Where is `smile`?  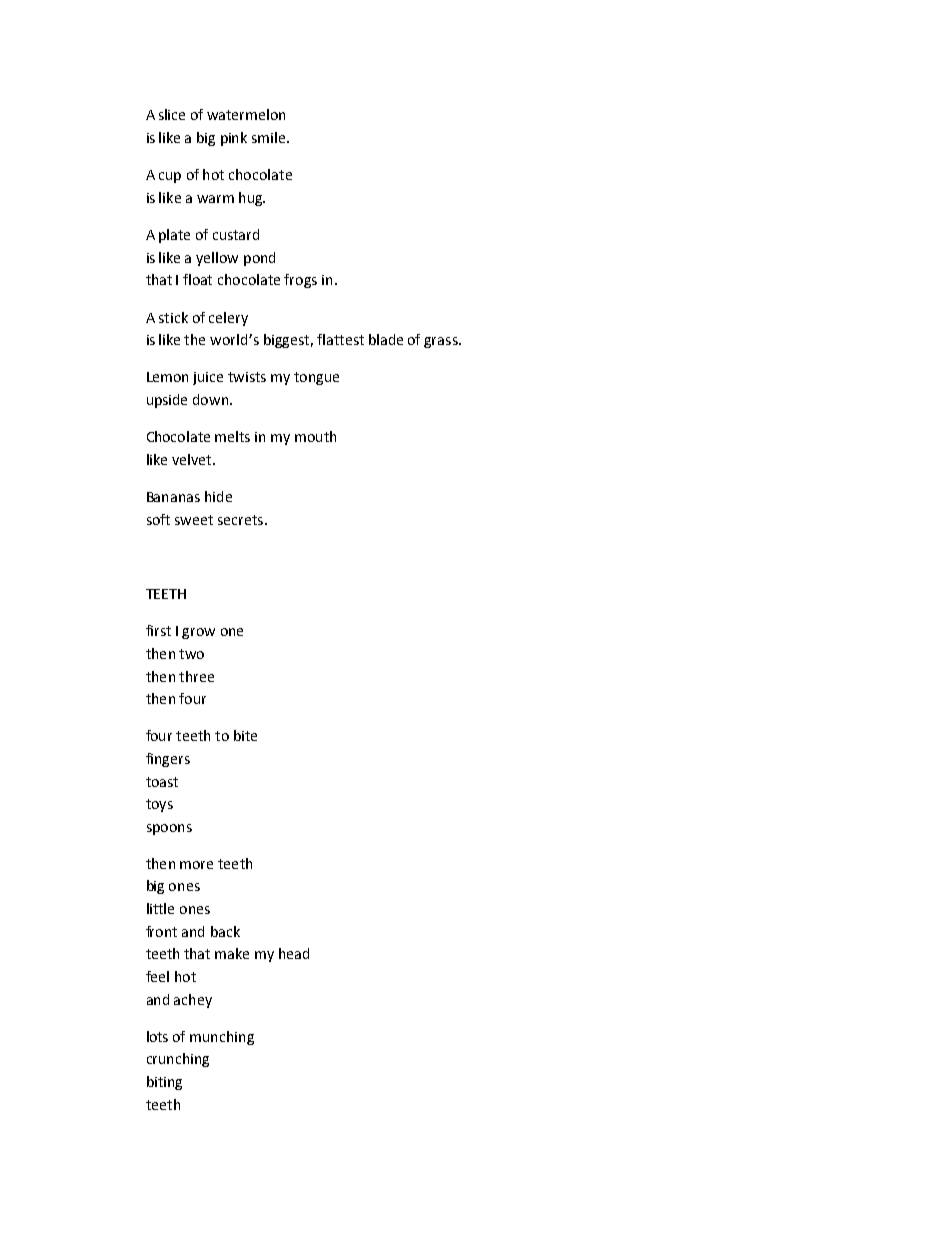
smile is located at coordinates (270, 137).
